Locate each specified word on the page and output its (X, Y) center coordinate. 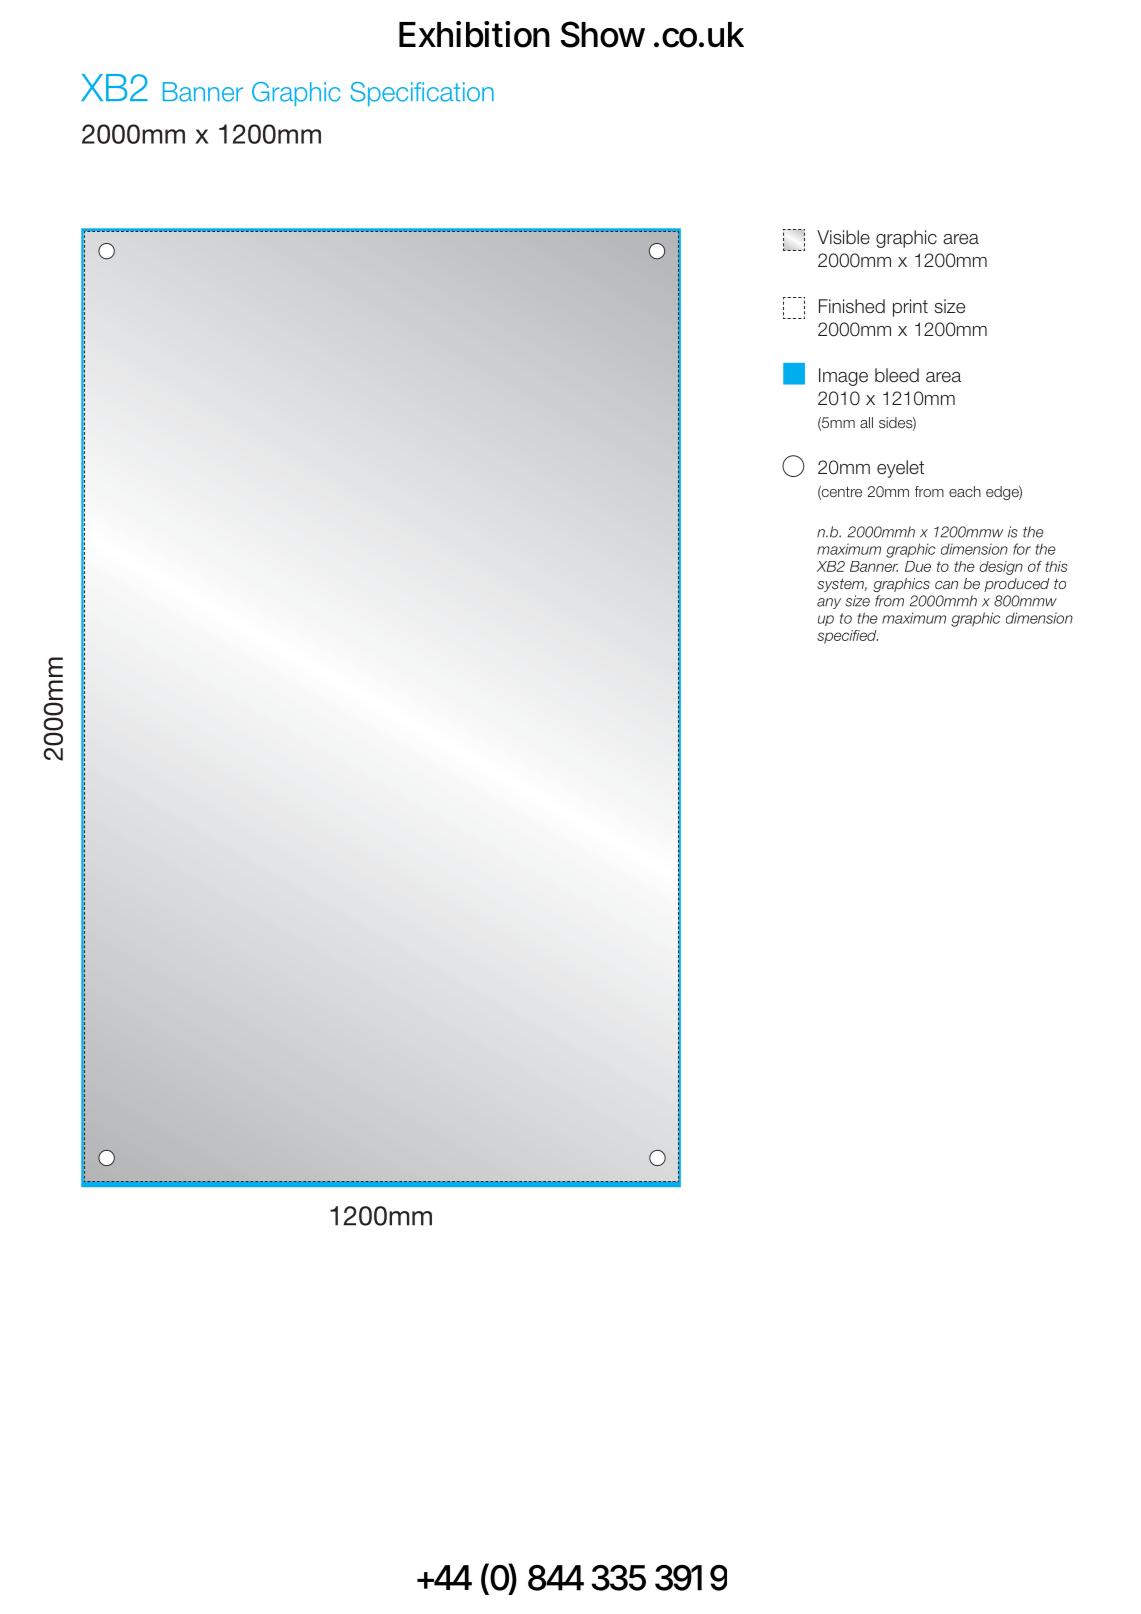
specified (847, 637)
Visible (843, 237)
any (829, 603)
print (910, 308)
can (946, 585)
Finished (852, 306)
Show (603, 34)
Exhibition (474, 34)
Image (843, 377)
